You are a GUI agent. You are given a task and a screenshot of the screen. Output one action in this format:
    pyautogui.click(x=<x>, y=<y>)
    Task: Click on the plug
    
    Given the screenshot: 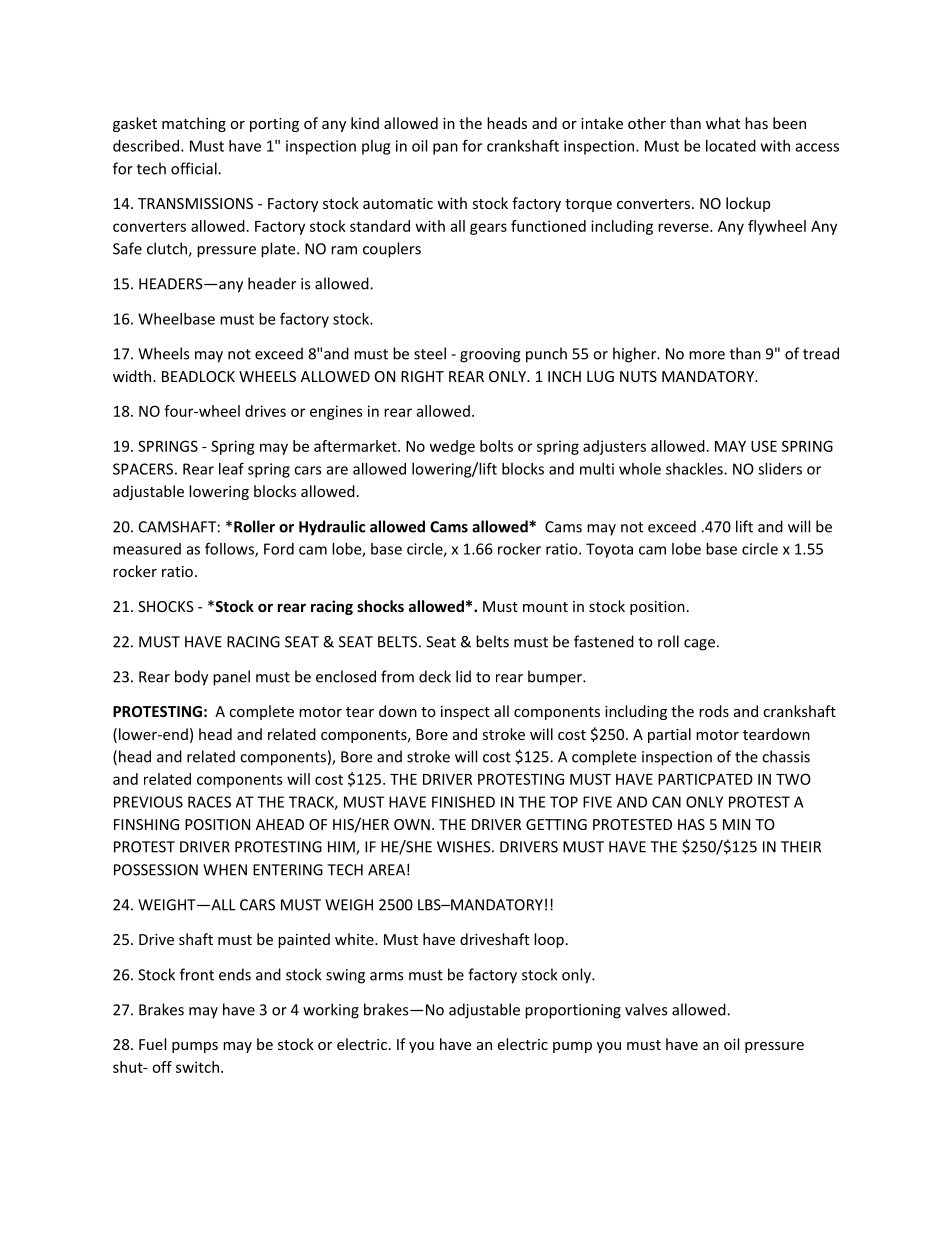 What is the action you would take?
    pyautogui.click(x=376, y=147)
